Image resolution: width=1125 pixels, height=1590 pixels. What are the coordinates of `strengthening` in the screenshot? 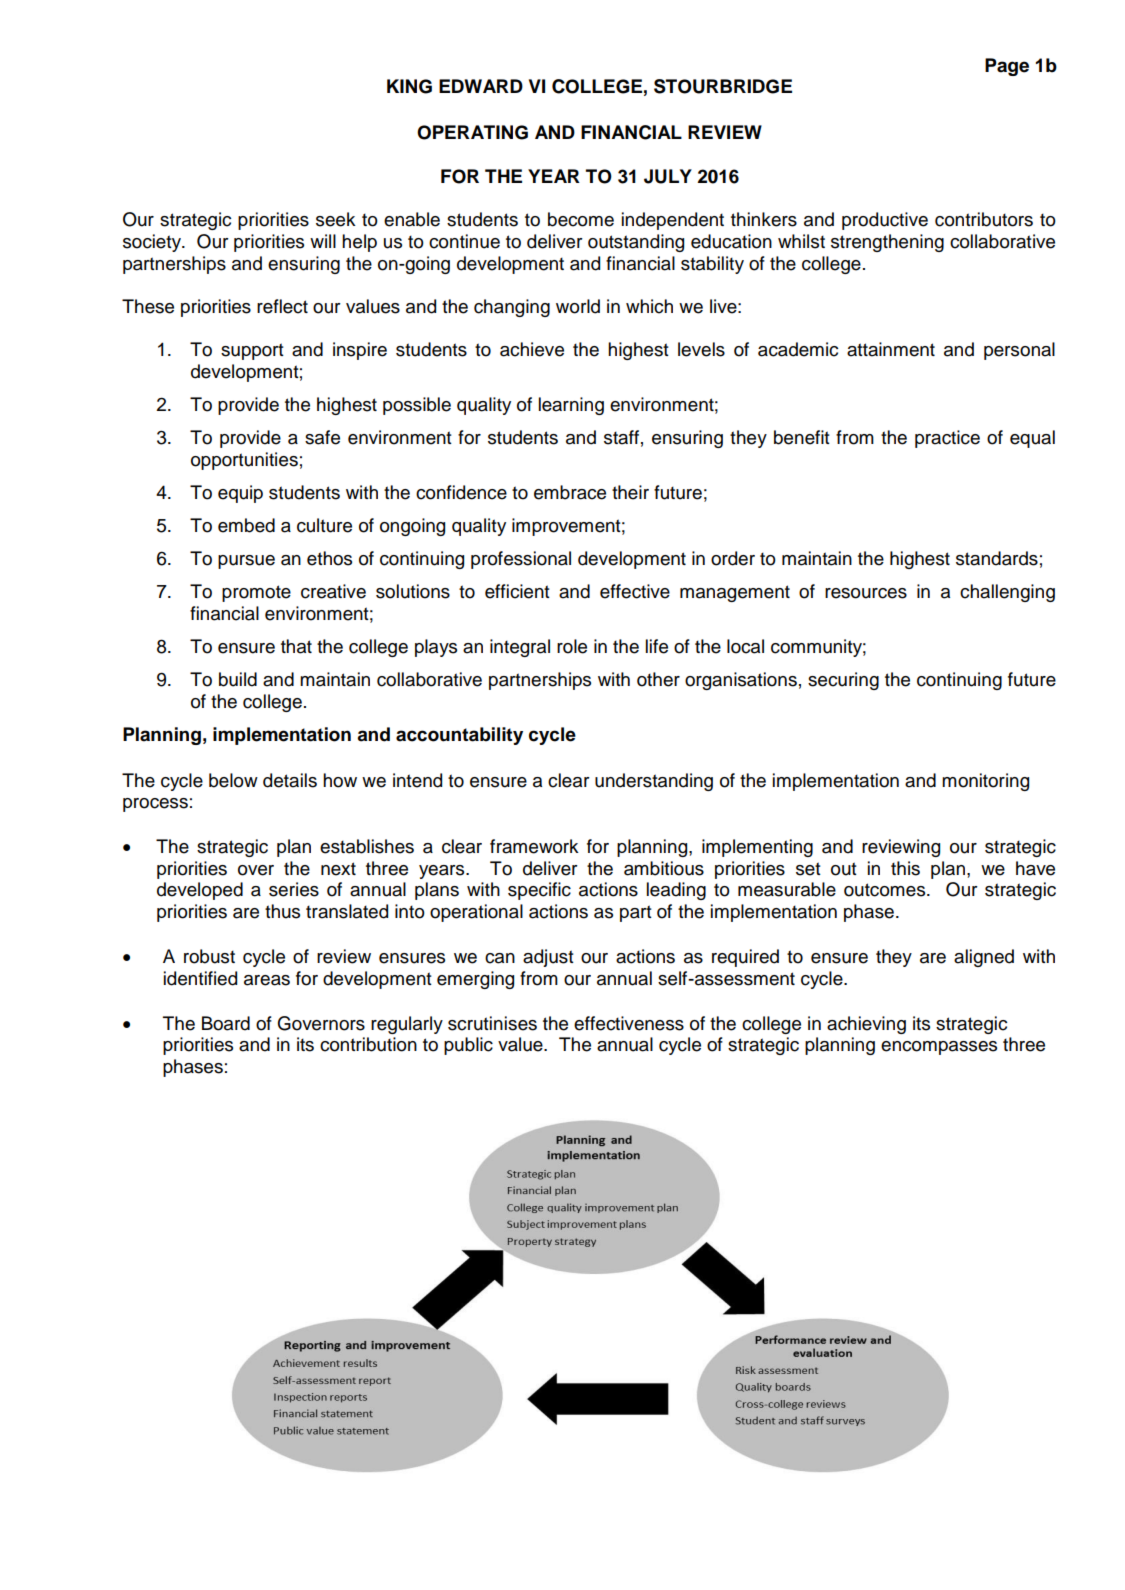 It's located at (887, 243).
